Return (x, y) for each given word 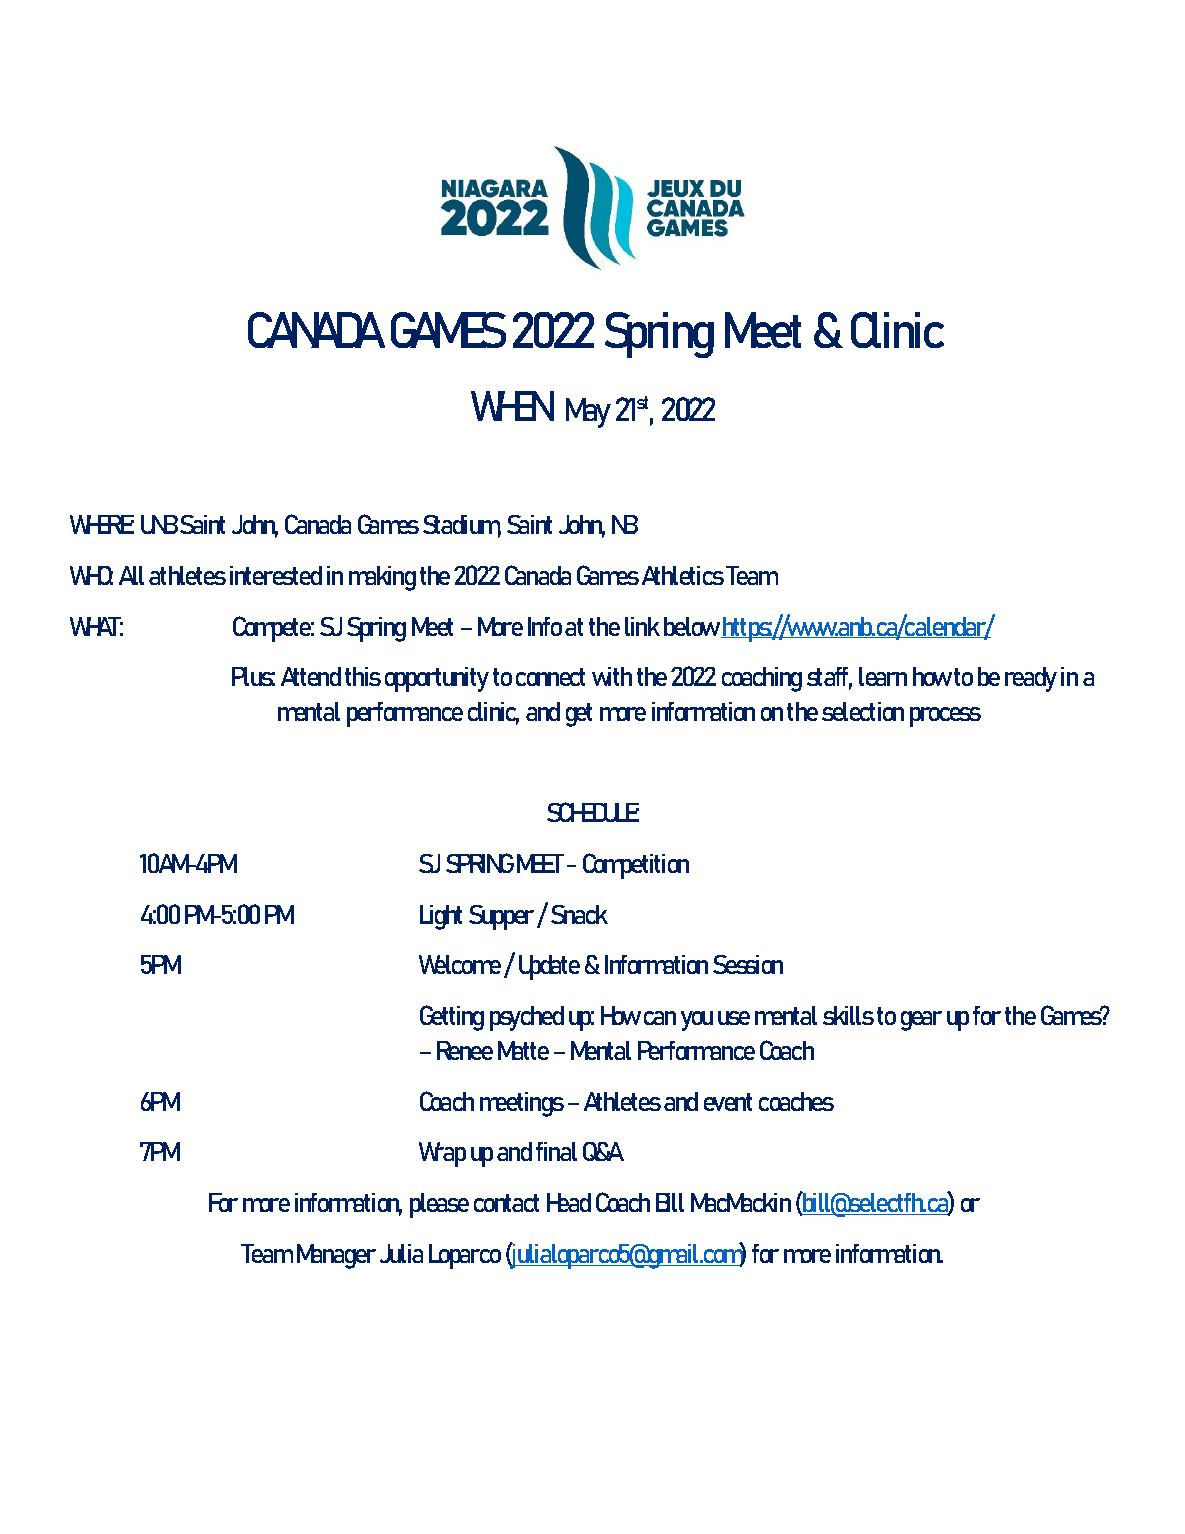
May (588, 413)
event (728, 1102)
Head (569, 1202)
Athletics (683, 575)
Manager (336, 1256)
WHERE (102, 524)
